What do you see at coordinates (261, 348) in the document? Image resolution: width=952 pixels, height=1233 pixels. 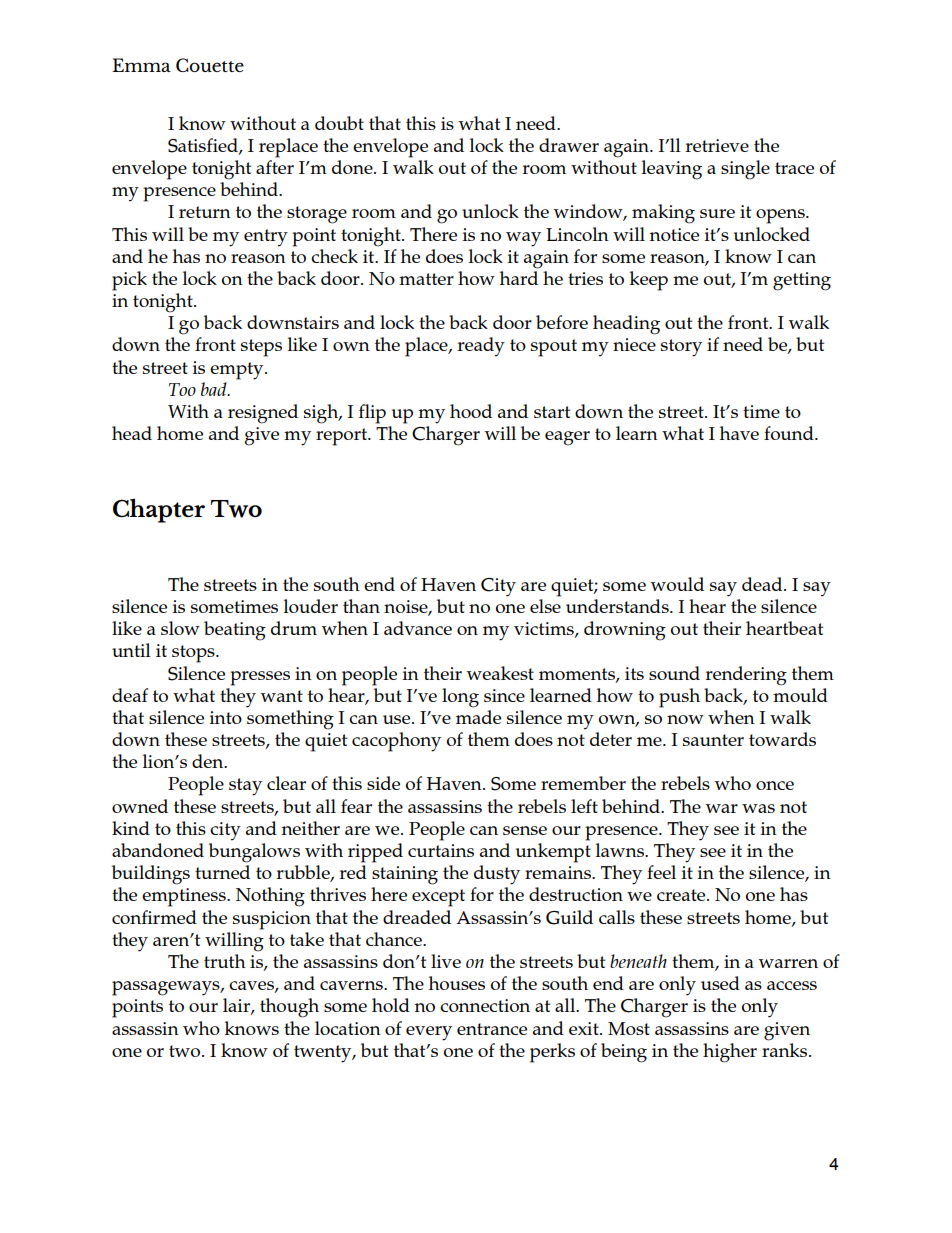 I see `steps` at bounding box center [261, 348].
